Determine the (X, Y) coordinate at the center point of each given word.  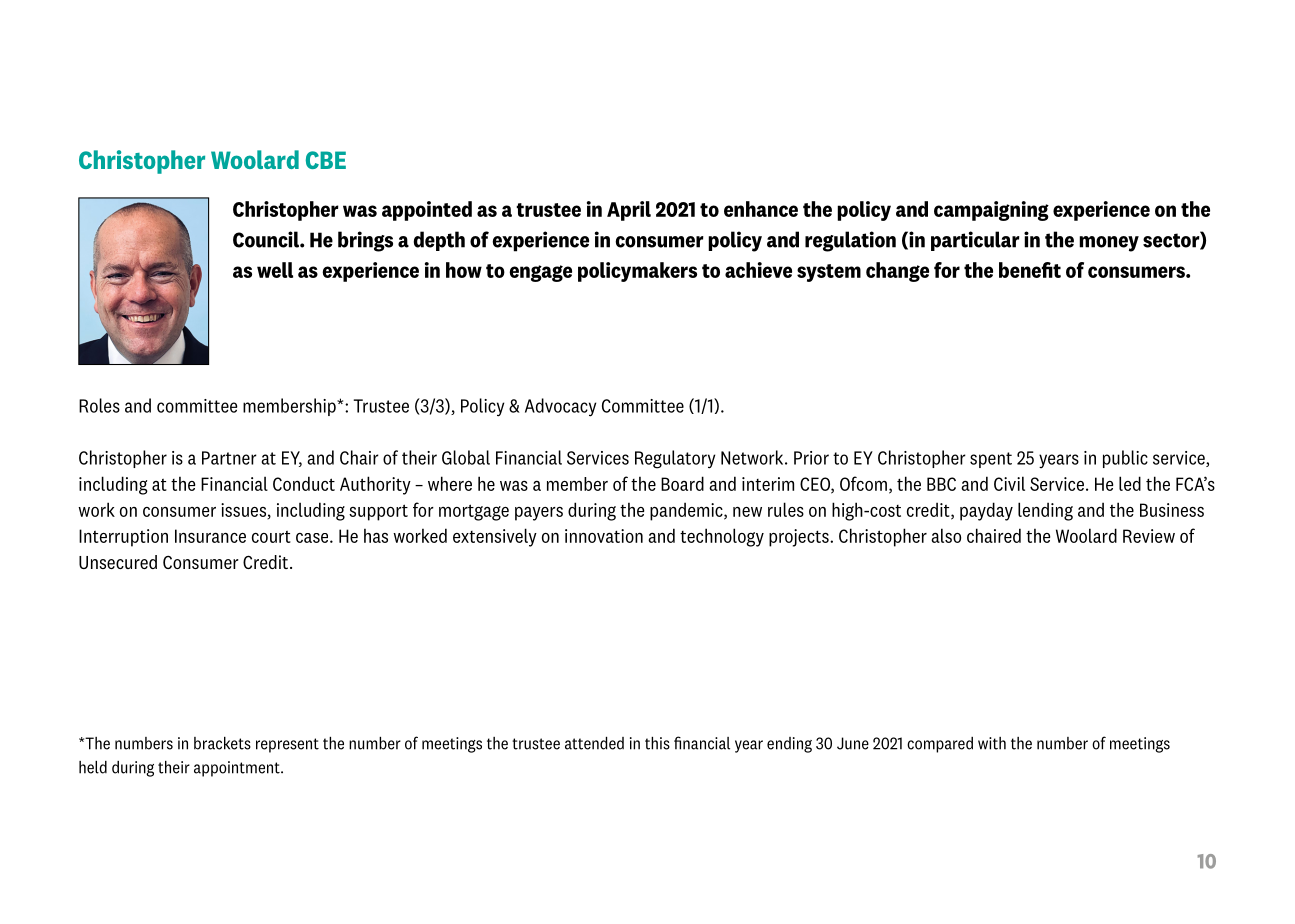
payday (986, 511)
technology (722, 537)
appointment (238, 769)
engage (540, 273)
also (946, 535)
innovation (604, 536)
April (629, 211)
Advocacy (560, 407)
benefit (1030, 270)
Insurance (210, 536)
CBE (326, 160)
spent (991, 460)
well (275, 270)
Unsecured (118, 562)
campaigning (991, 211)
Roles (99, 405)
